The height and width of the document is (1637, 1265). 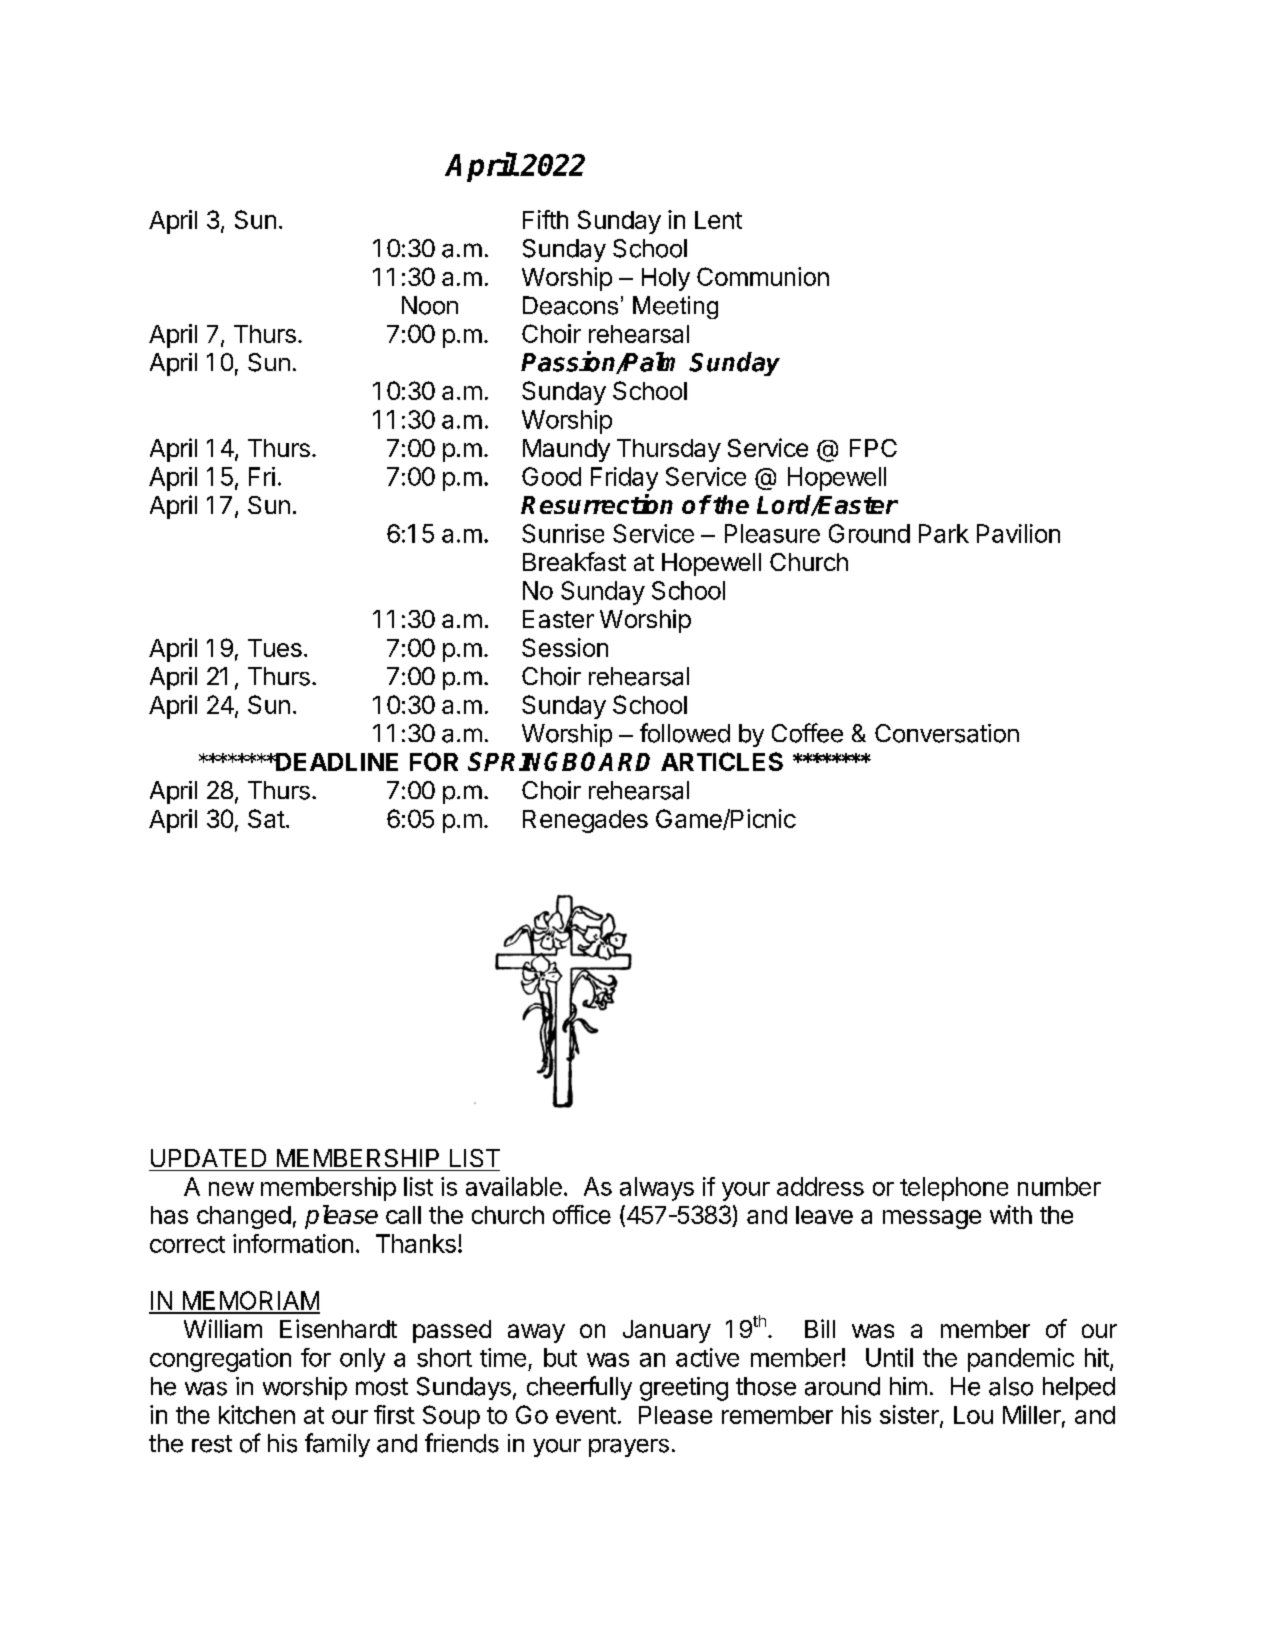 I want to click on followed, so click(x=685, y=733).
